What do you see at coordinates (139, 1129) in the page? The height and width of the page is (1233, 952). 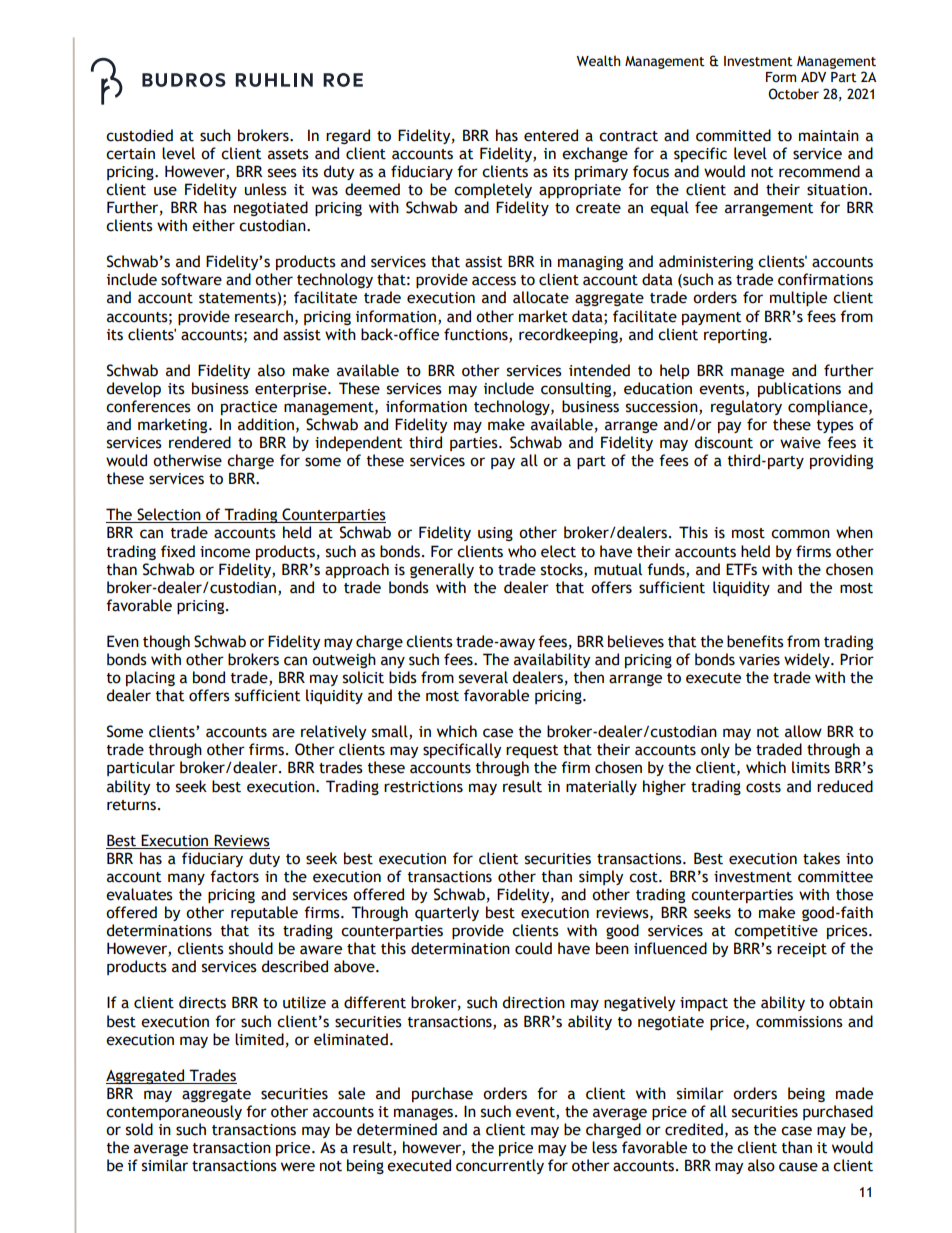 I see `sold` at bounding box center [139, 1129].
